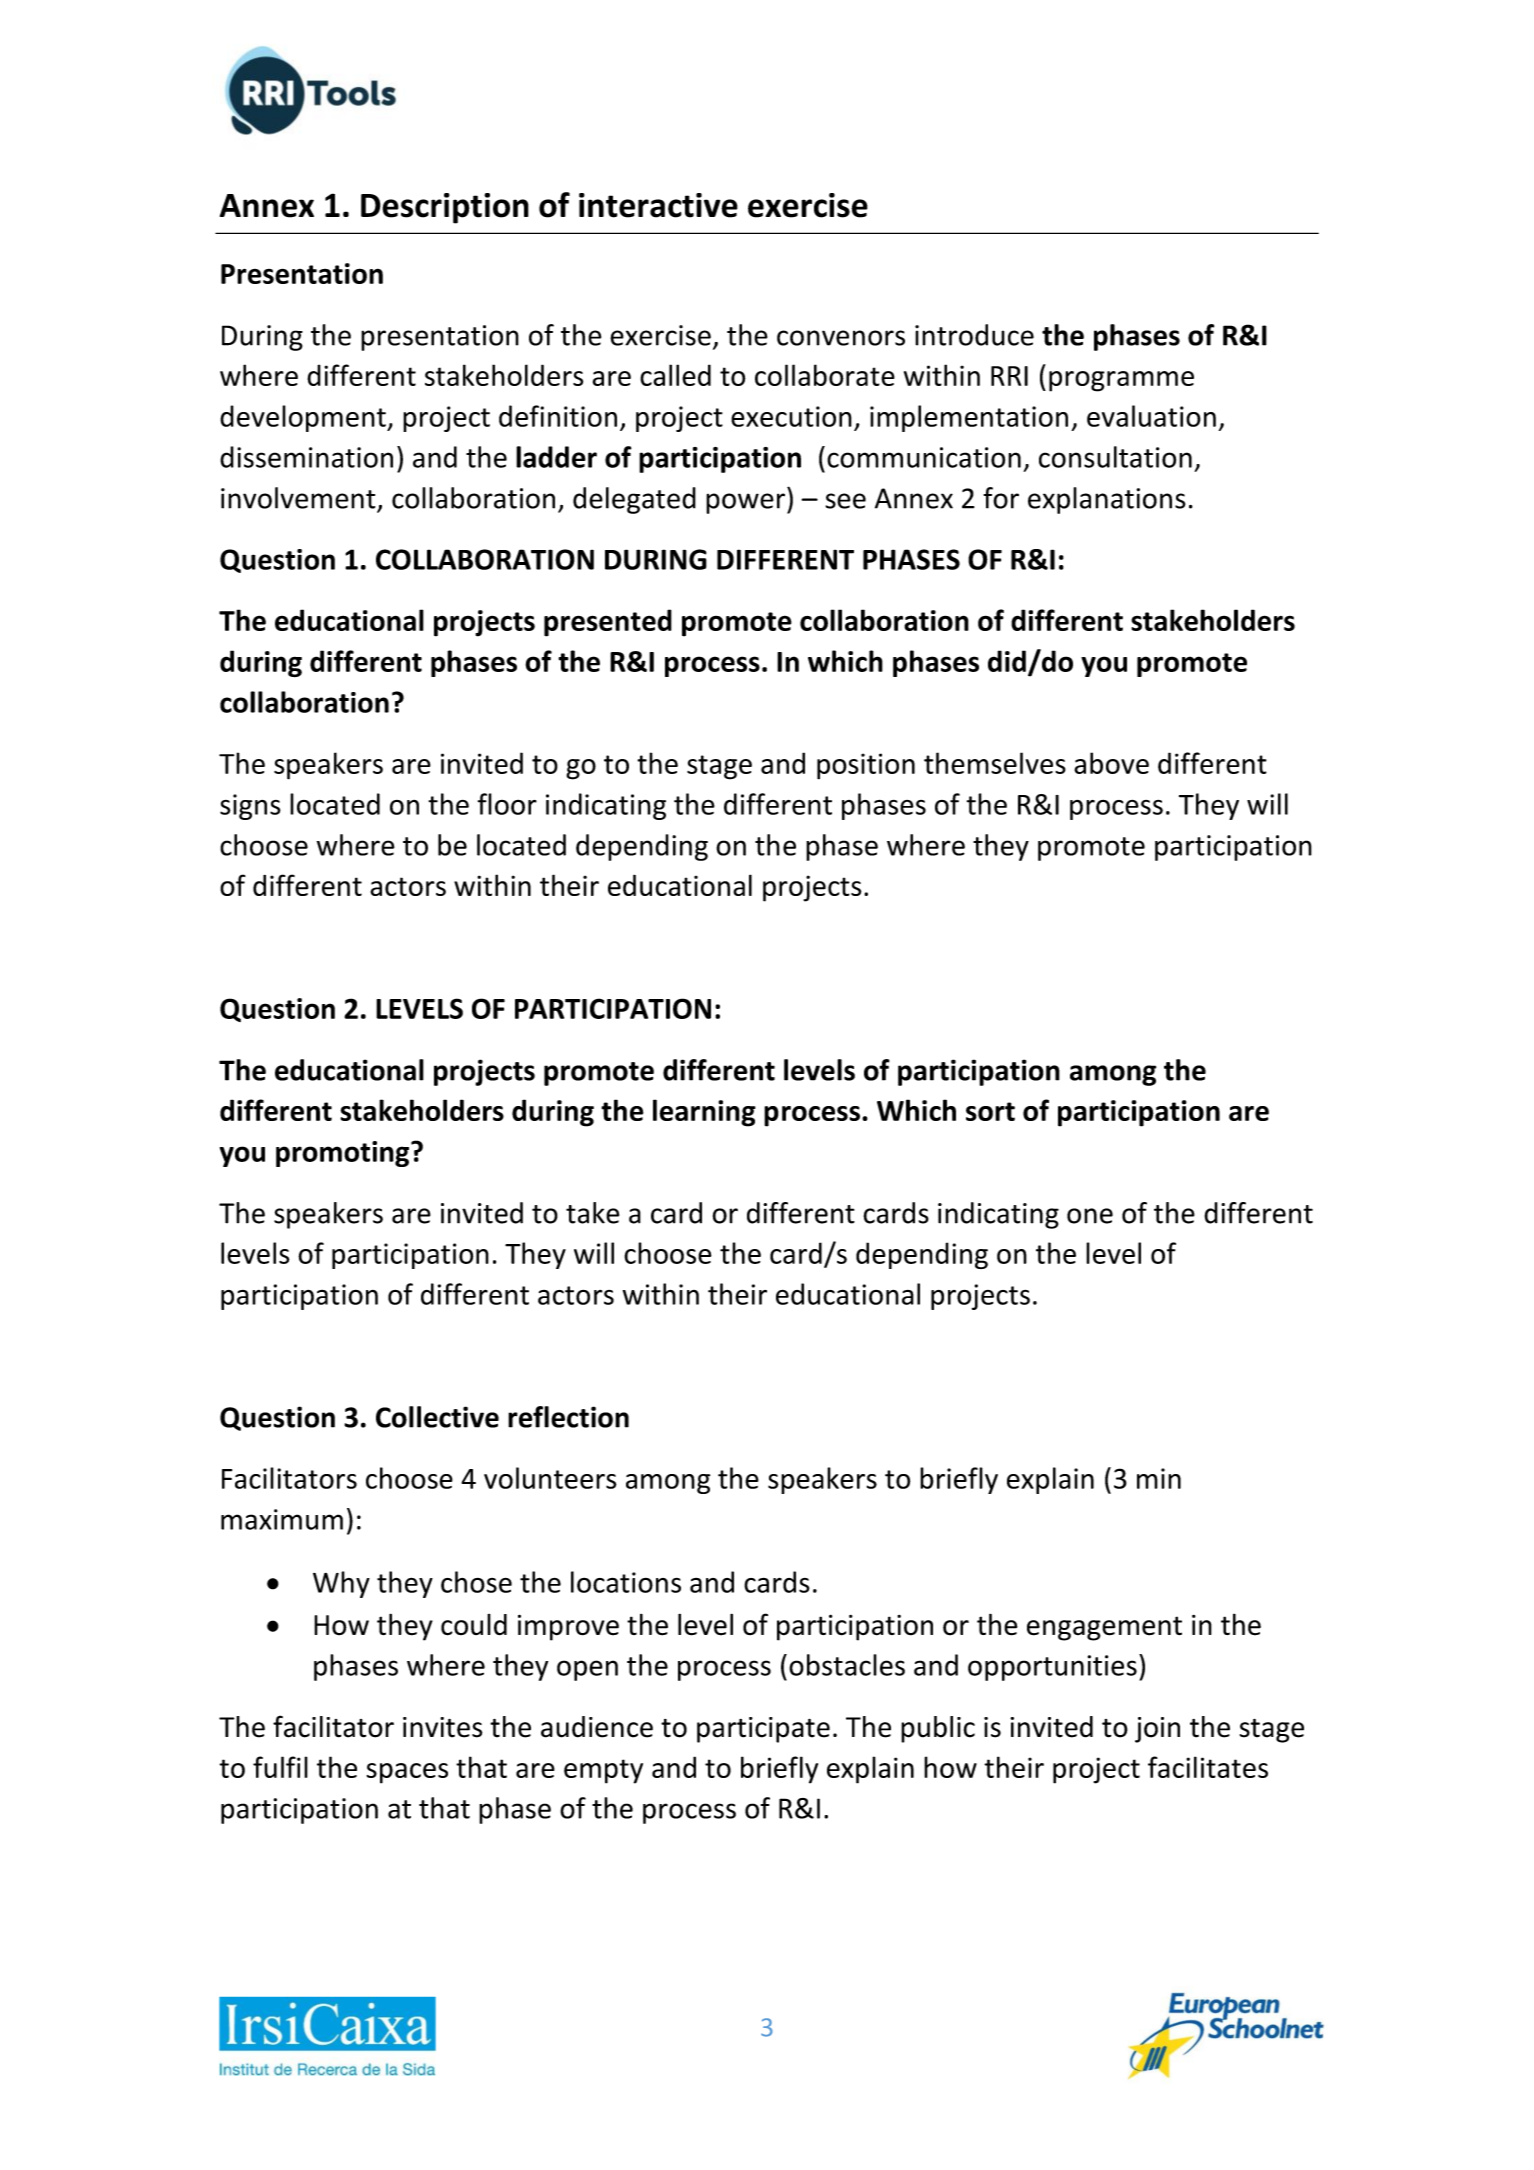 This screenshot has height=2170, width=1534. I want to click on one, so click(1090, 1216).
